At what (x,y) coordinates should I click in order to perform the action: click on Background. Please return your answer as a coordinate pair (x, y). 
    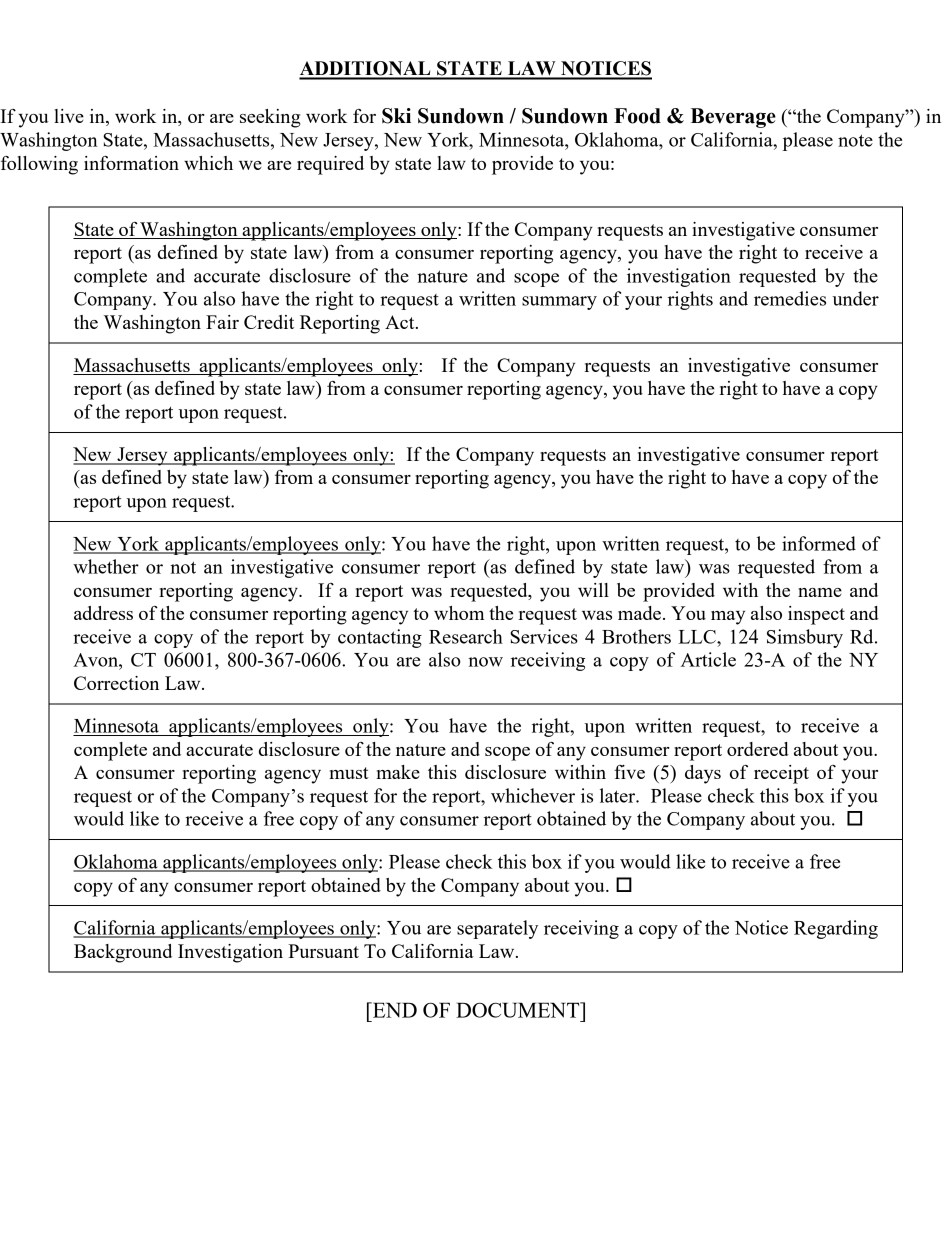
    Looking at the image, I should click on (123, 953).
